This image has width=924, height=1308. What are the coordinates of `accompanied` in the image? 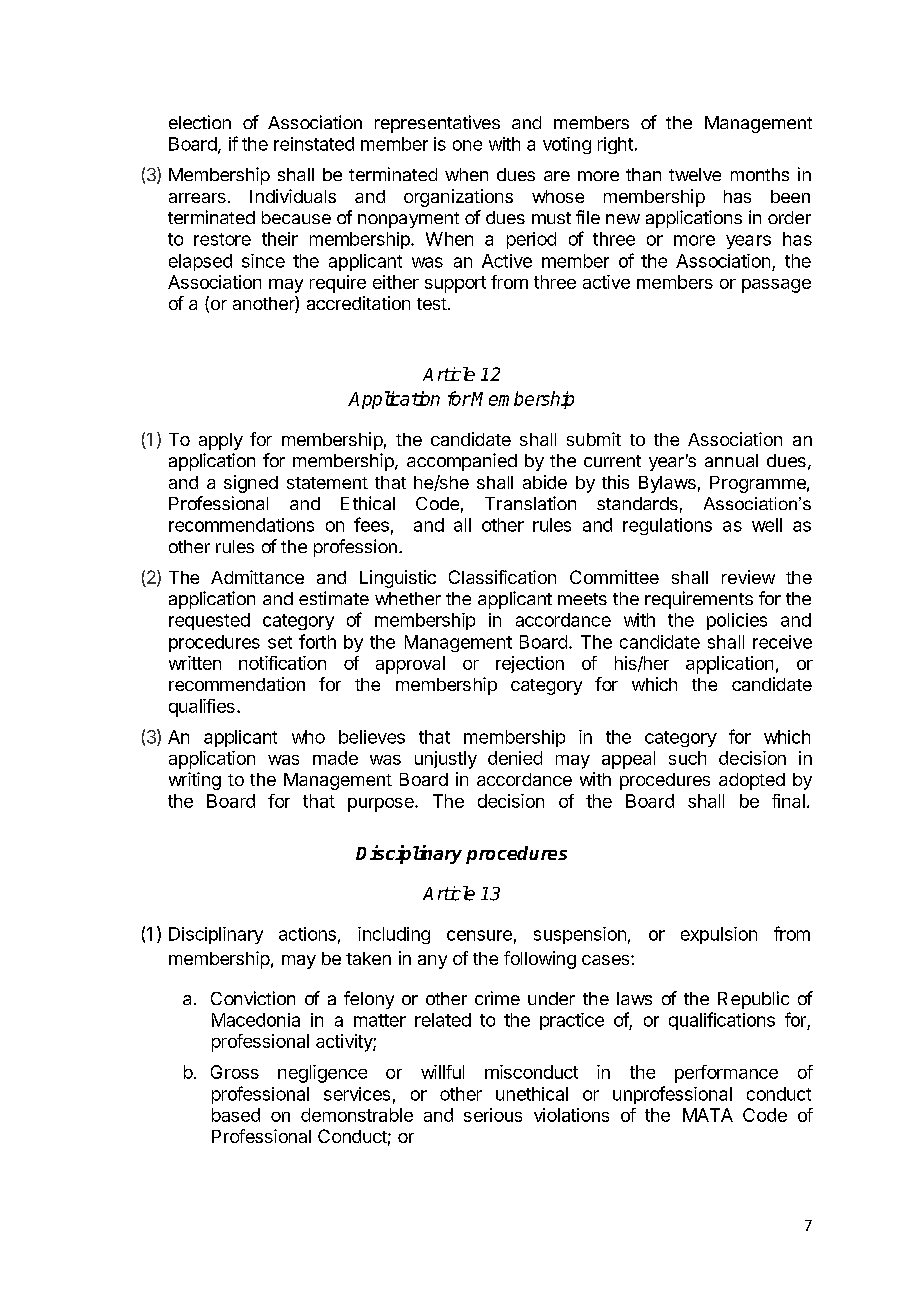 It's located at (462, 462).
